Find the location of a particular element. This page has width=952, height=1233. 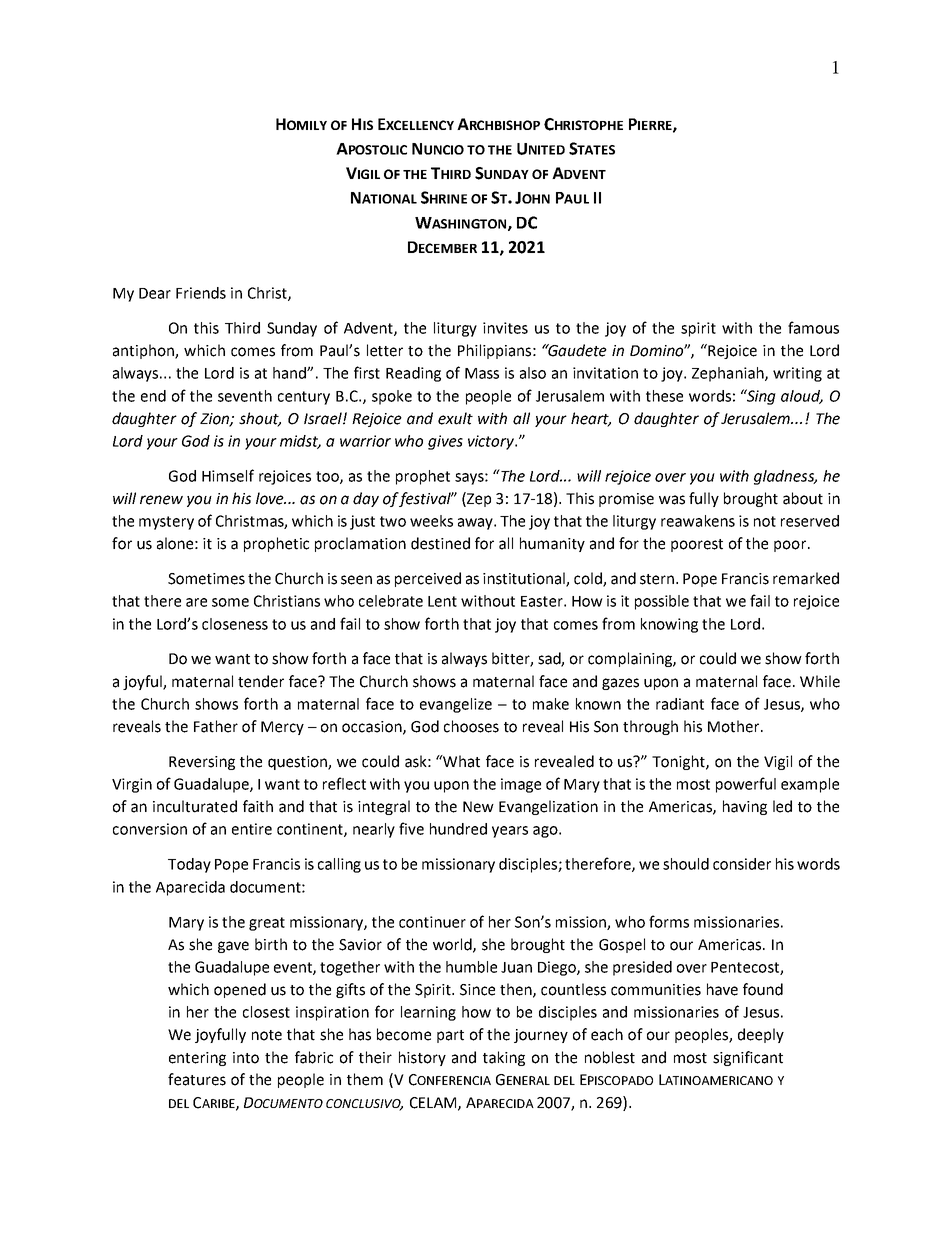

famous is located at coordinates (813, 327).
